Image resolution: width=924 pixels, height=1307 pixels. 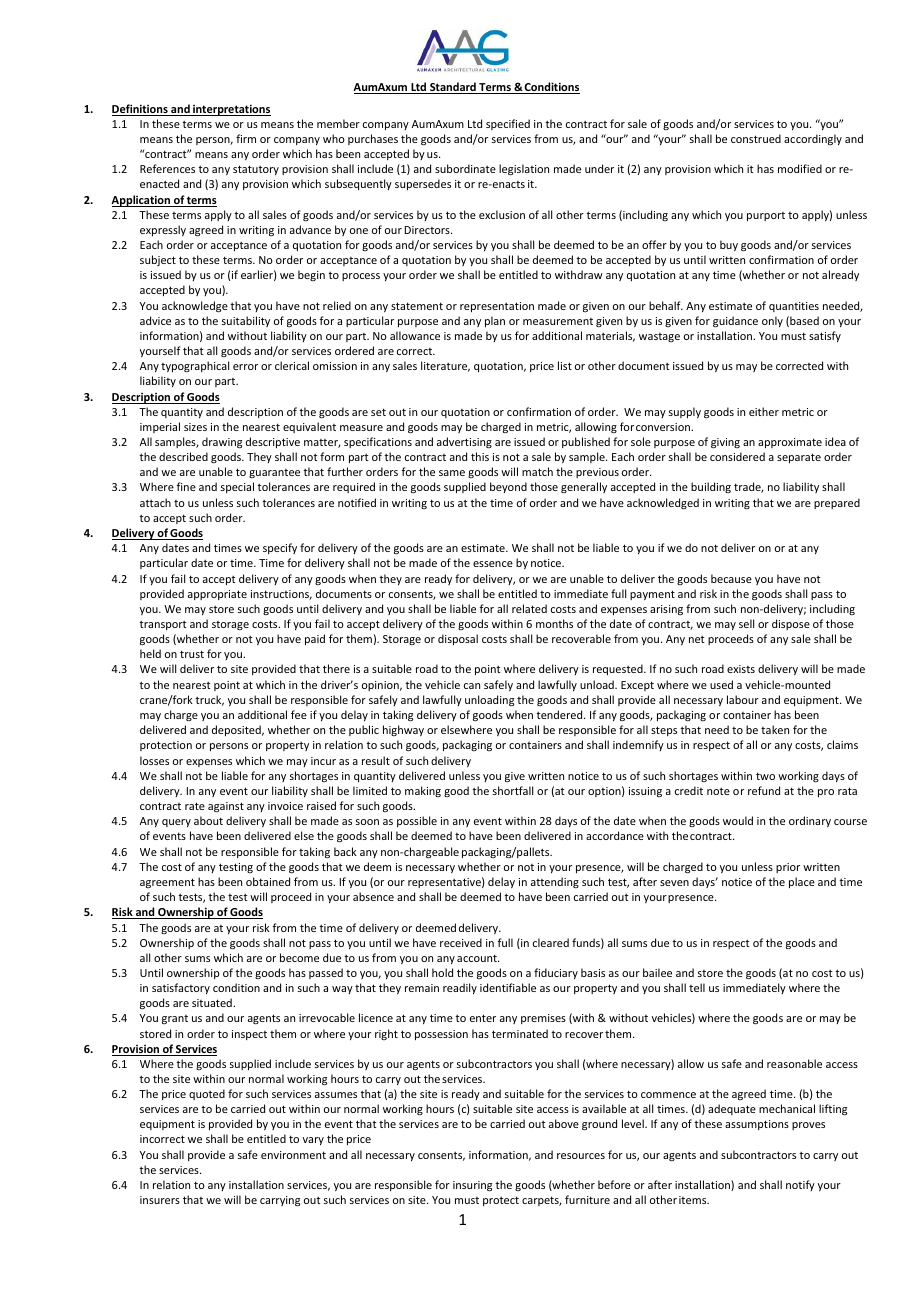 I want to click on disposal, so click(x=458, y=639).
